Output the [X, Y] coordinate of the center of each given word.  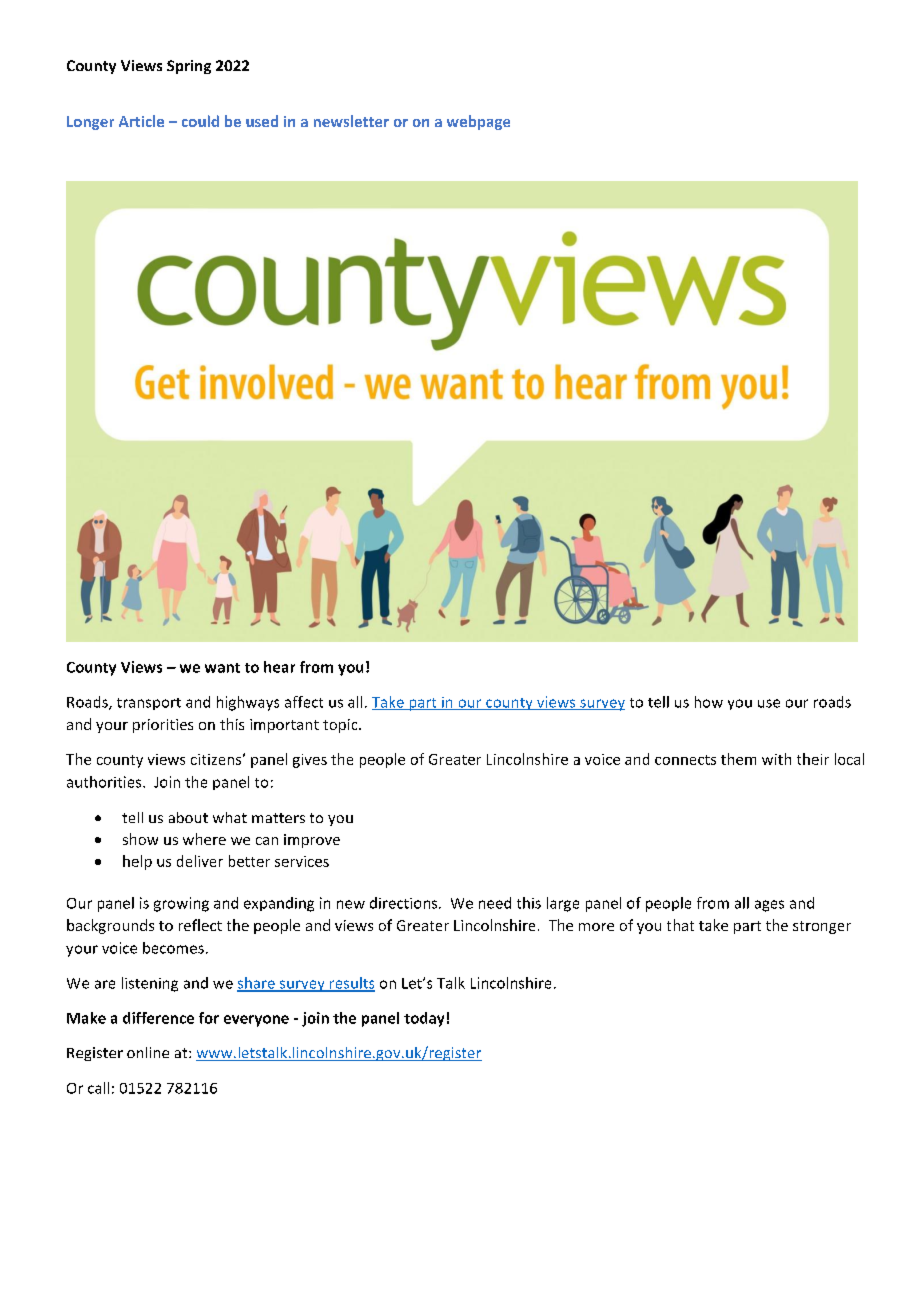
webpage [478, 122]
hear [279, 667]
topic [341, 726]
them [738, 759]
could [200, 121]
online [148, 1052]
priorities [163, 726]
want [222, 668]
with [776, 759]
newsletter [351, 121]
